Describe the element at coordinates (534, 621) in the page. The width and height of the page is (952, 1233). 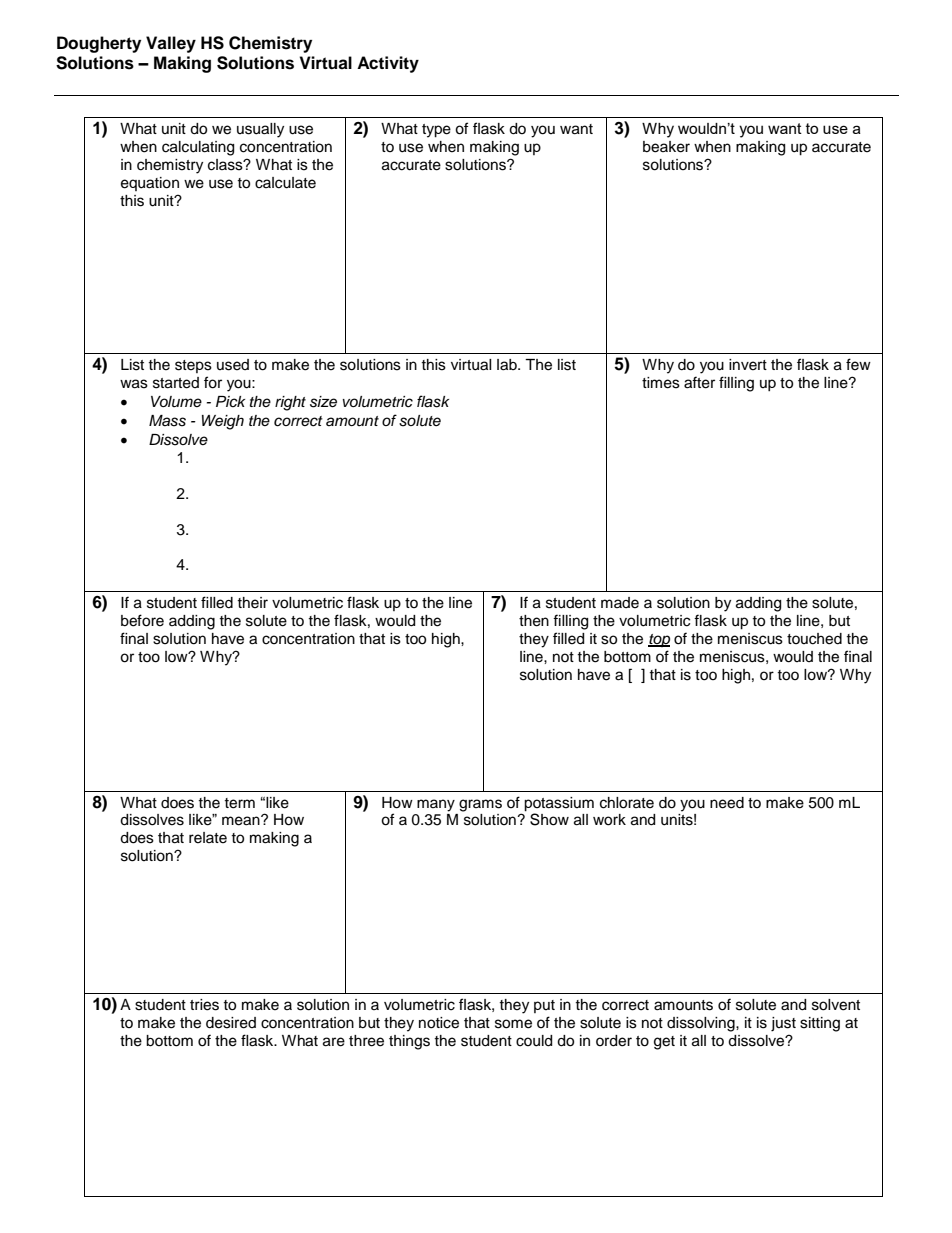
I see `then` at that location.
